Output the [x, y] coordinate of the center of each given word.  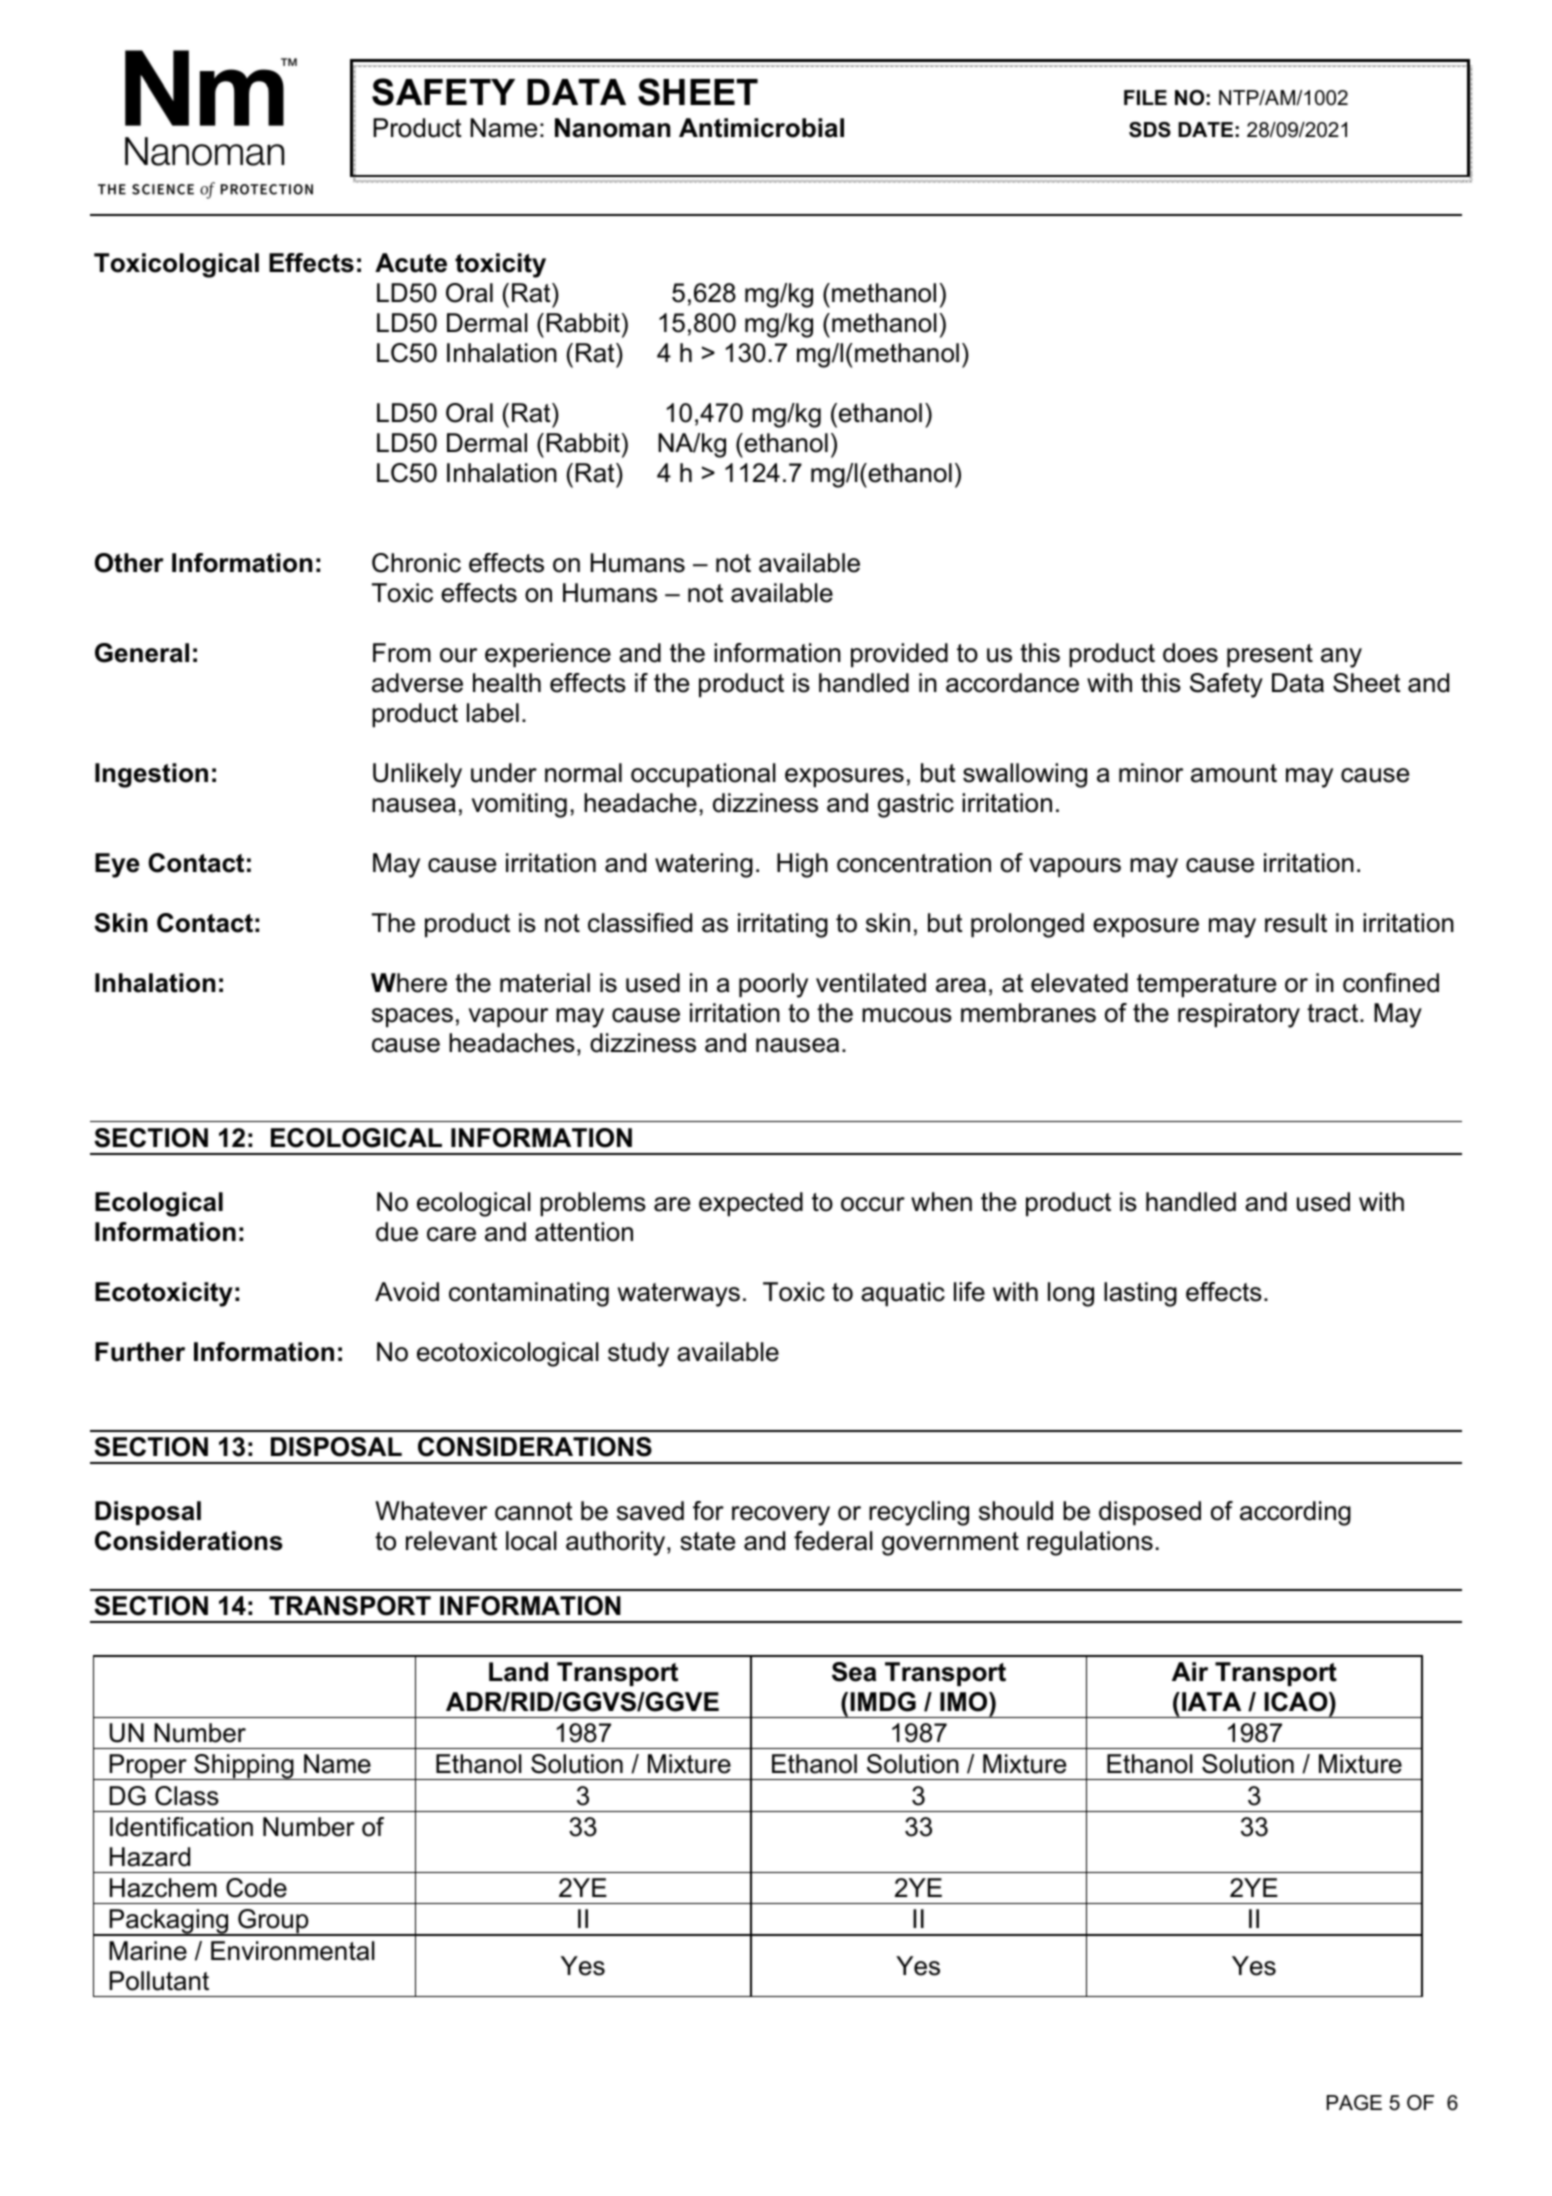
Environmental [293, 1951]
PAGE [1354, 2103]
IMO [965, 1702]
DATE [1205, 129]
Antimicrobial [761, 128]
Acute [411, 263]
